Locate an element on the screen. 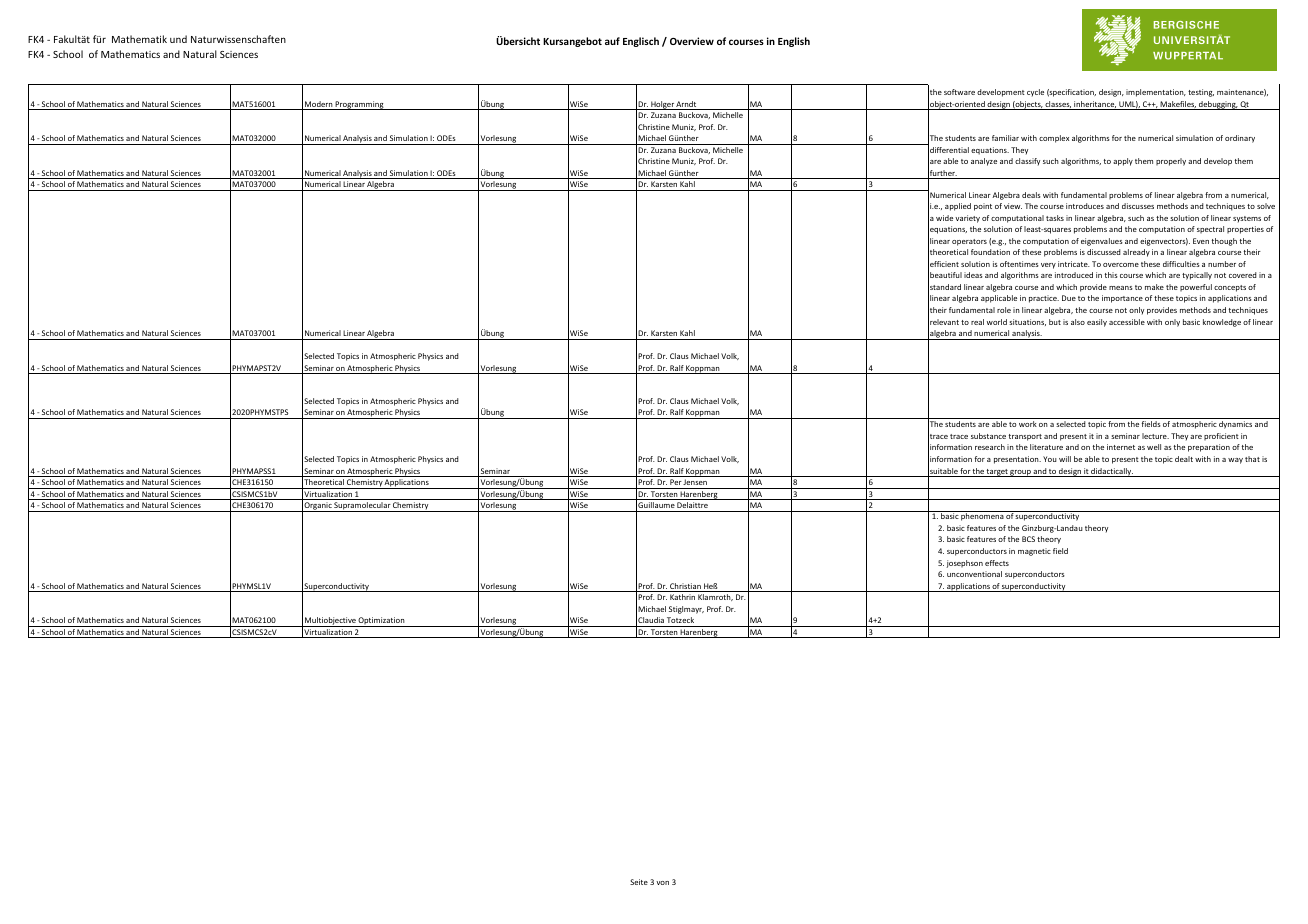 The image size is (1308, 924). Christian is located at coordinates (685, 587).
